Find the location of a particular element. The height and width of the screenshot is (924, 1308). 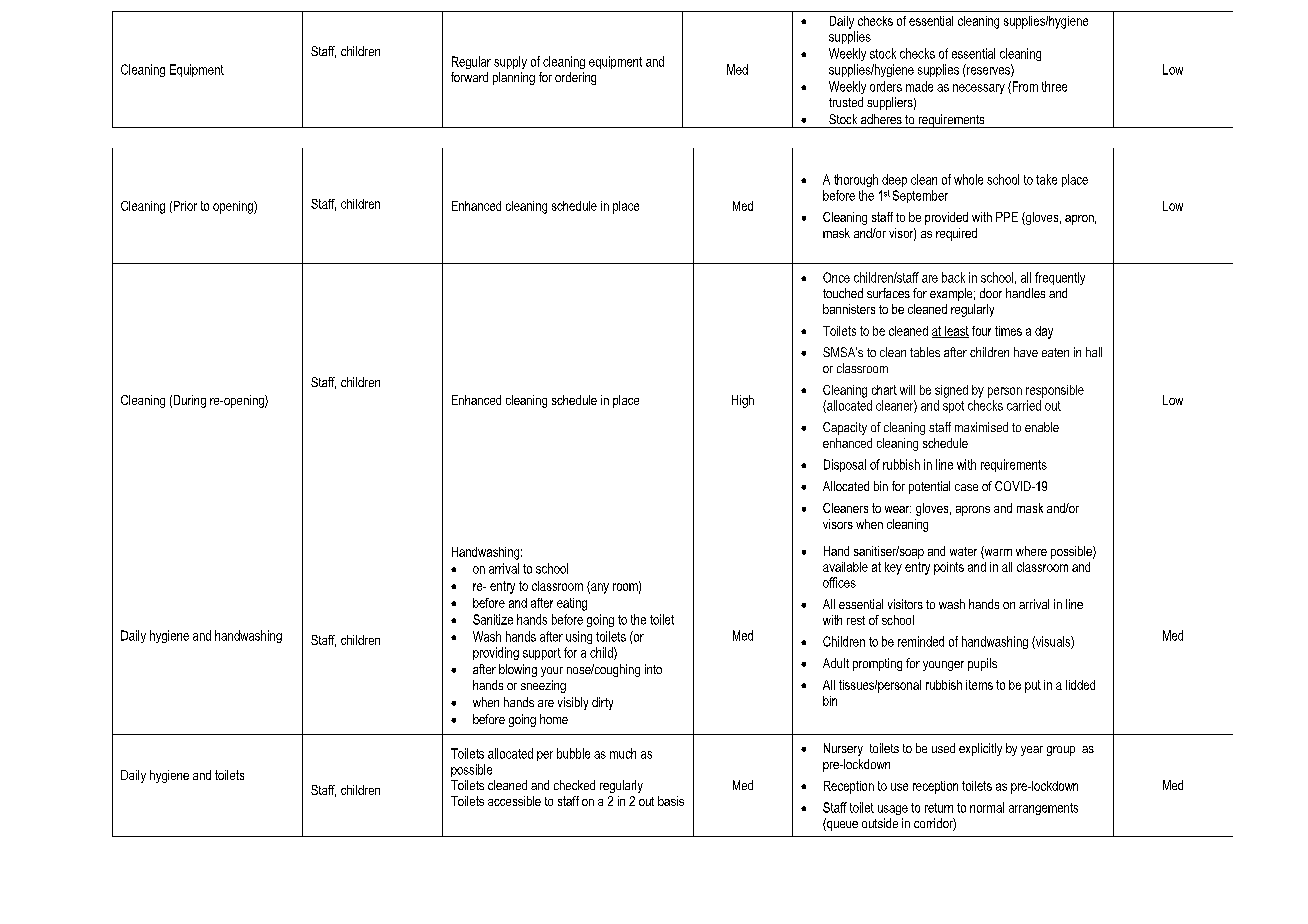

eating is located at coordinates (572, 604).
